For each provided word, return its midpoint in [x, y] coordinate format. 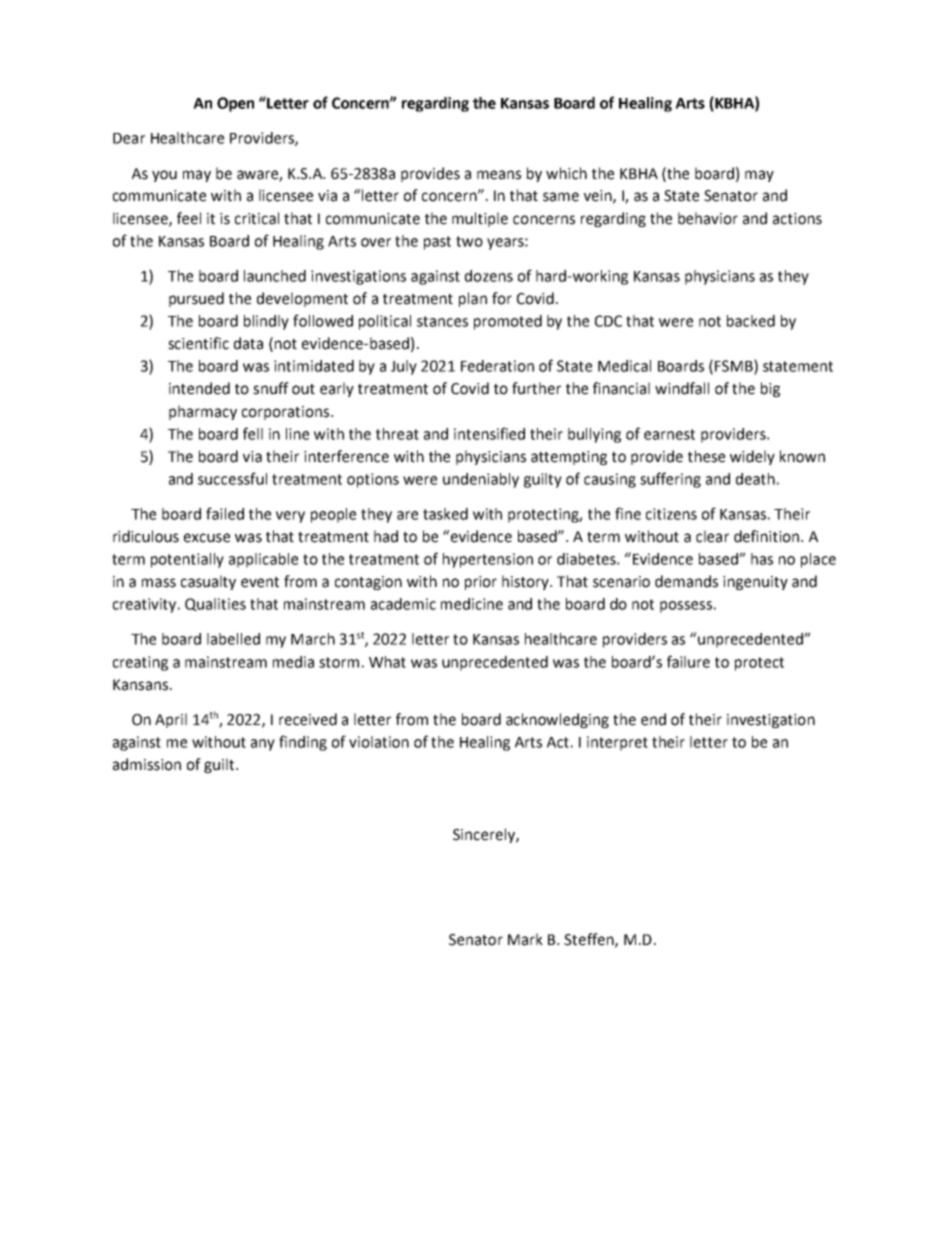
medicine [472, 604]
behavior [708, 218]
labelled [233, 639]
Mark [525, 939]
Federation [497, 366]
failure [688, 661]
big [770, 389]
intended [199, 388]
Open [235, 104]
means [499, 175]
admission [147, 764]
